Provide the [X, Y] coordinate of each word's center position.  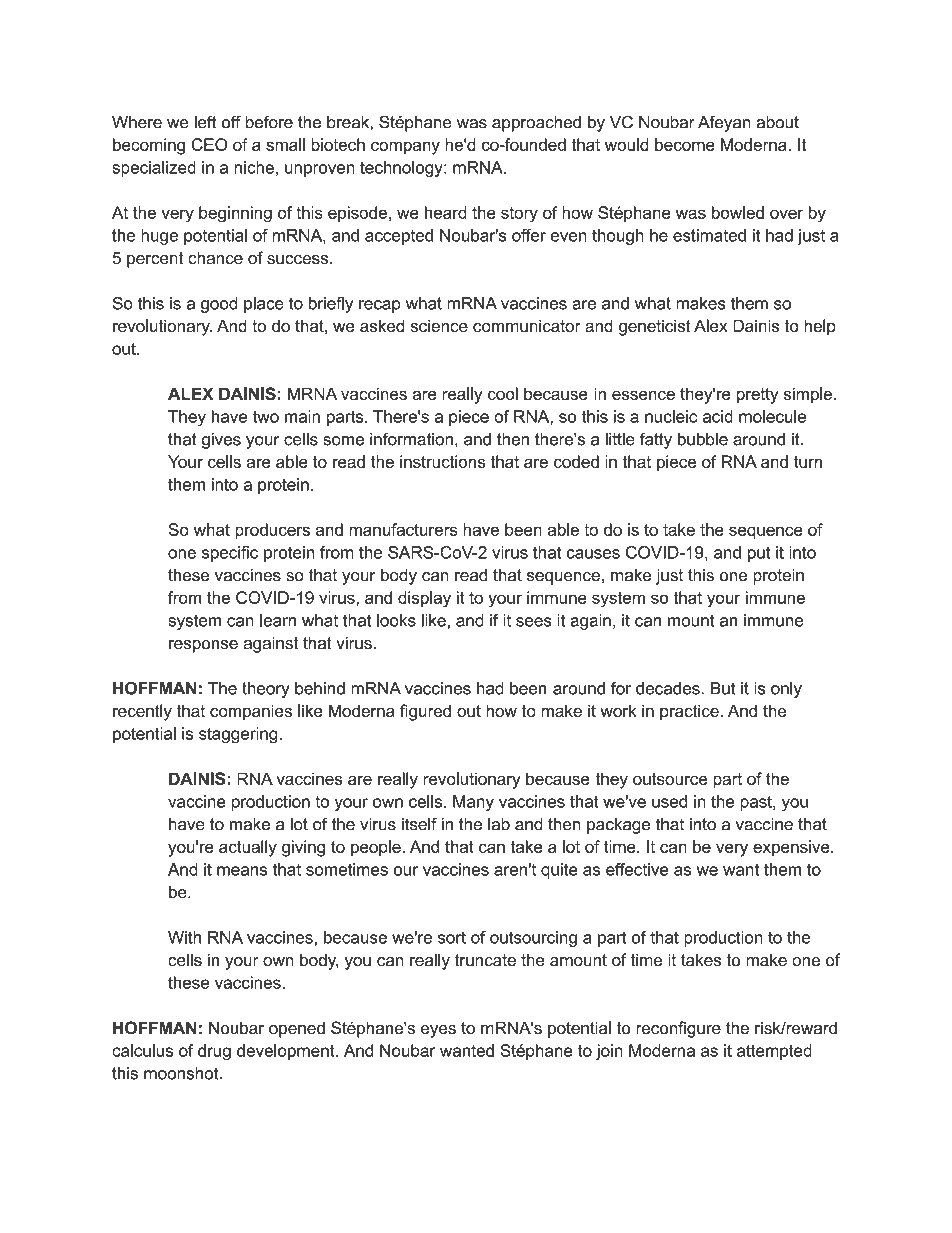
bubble [703, 439]
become [685, 144]
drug [214, 1052]
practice [690, 712]
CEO [209, 144]
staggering [238, 735]
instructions [442, 461]
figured [425, 712]
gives [221, 441]
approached [536, 124]
